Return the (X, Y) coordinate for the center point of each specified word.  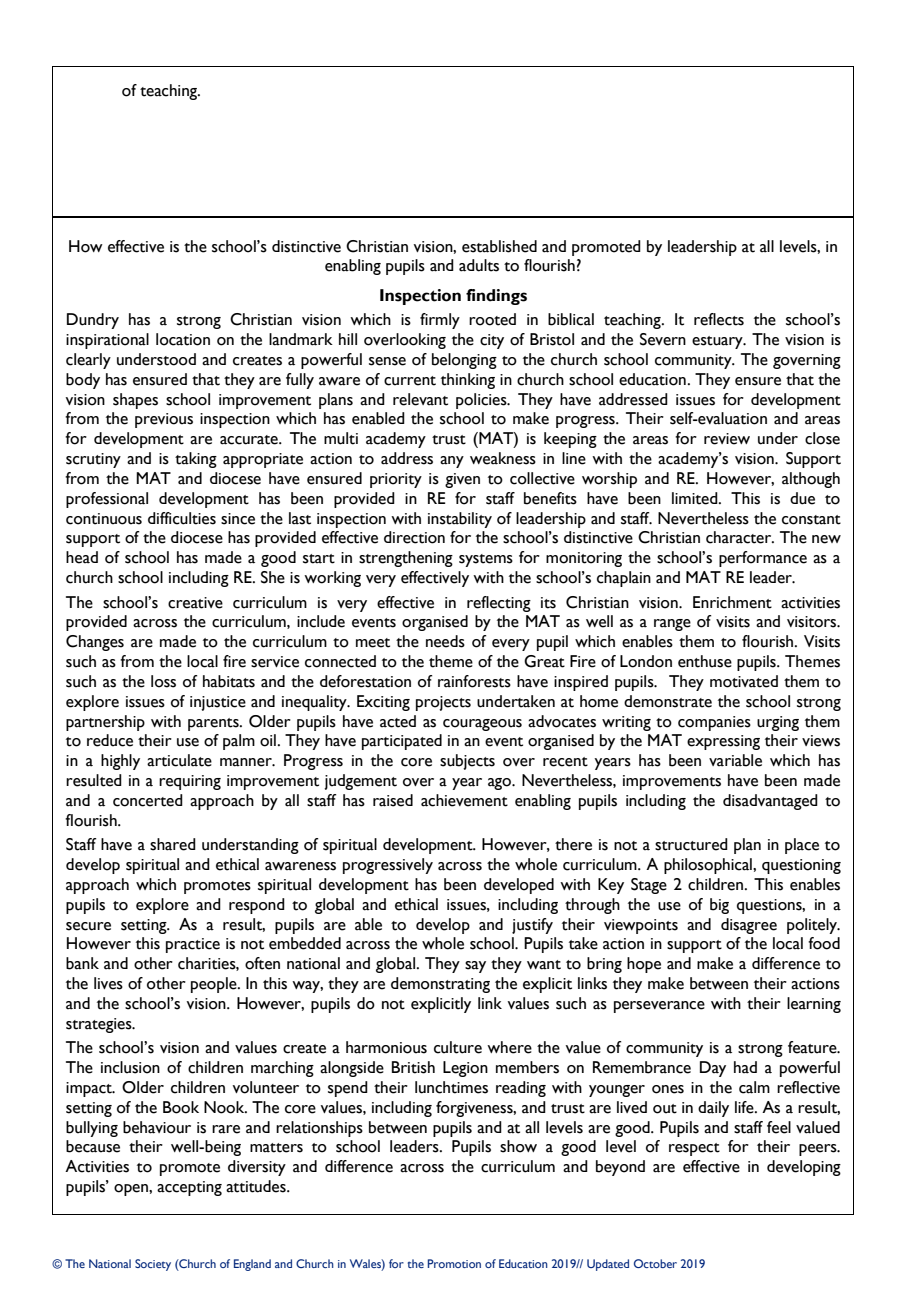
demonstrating (440, 985)
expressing (723, 742)
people (215, 985)
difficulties (182, 518)
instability (460, 520)
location (183, 339)
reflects (719, 319)
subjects (467, 762)
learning (814, 1005)
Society (153, 1265)
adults (479, 265)
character (740, 537)
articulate (179, 760)
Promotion (454, 1263)
